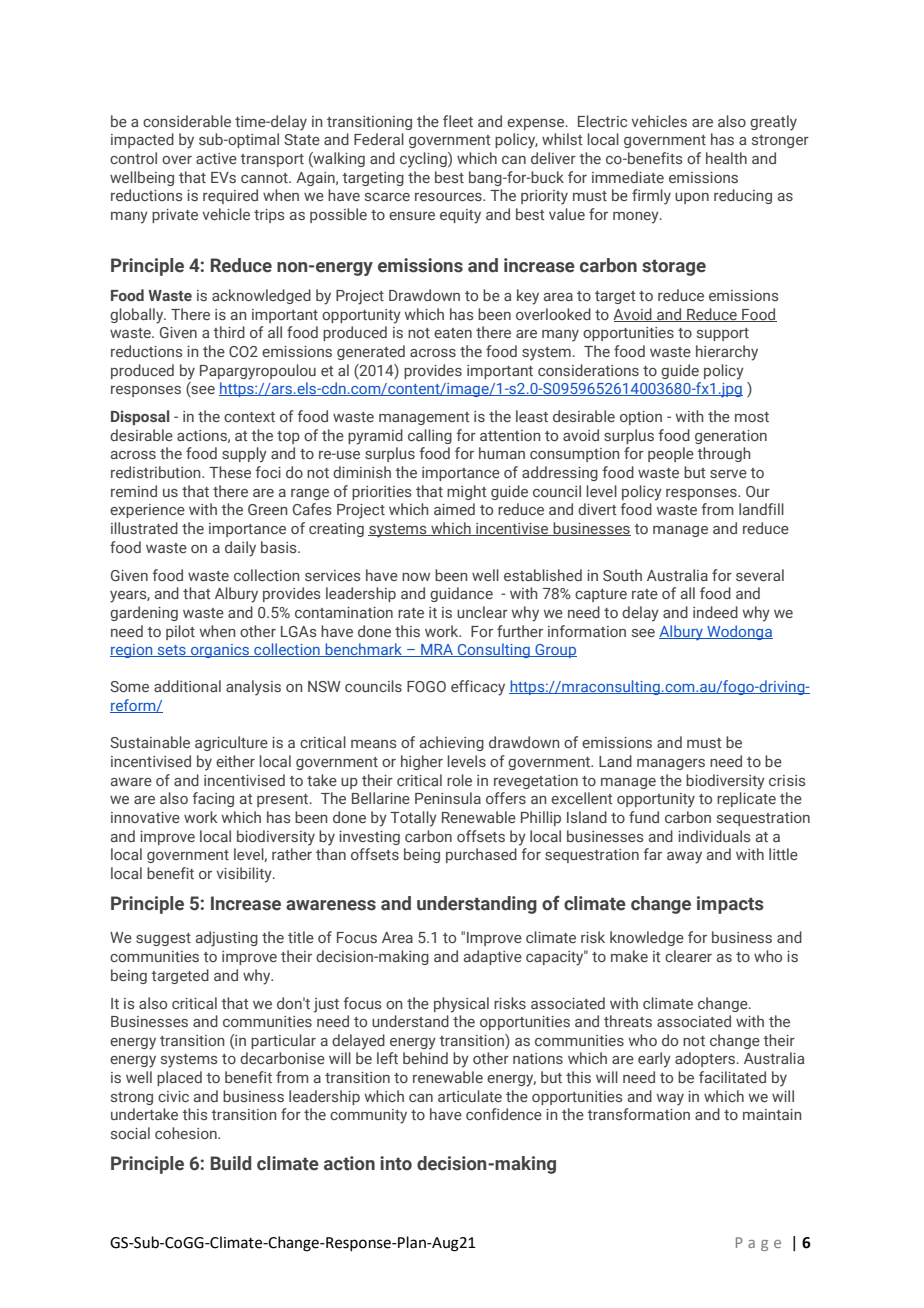 Image resolution: width=924 pixels, height=1308 pixels. Describe the element at coordinates (726, 158) in the screenshot. I see `health` at that location.
